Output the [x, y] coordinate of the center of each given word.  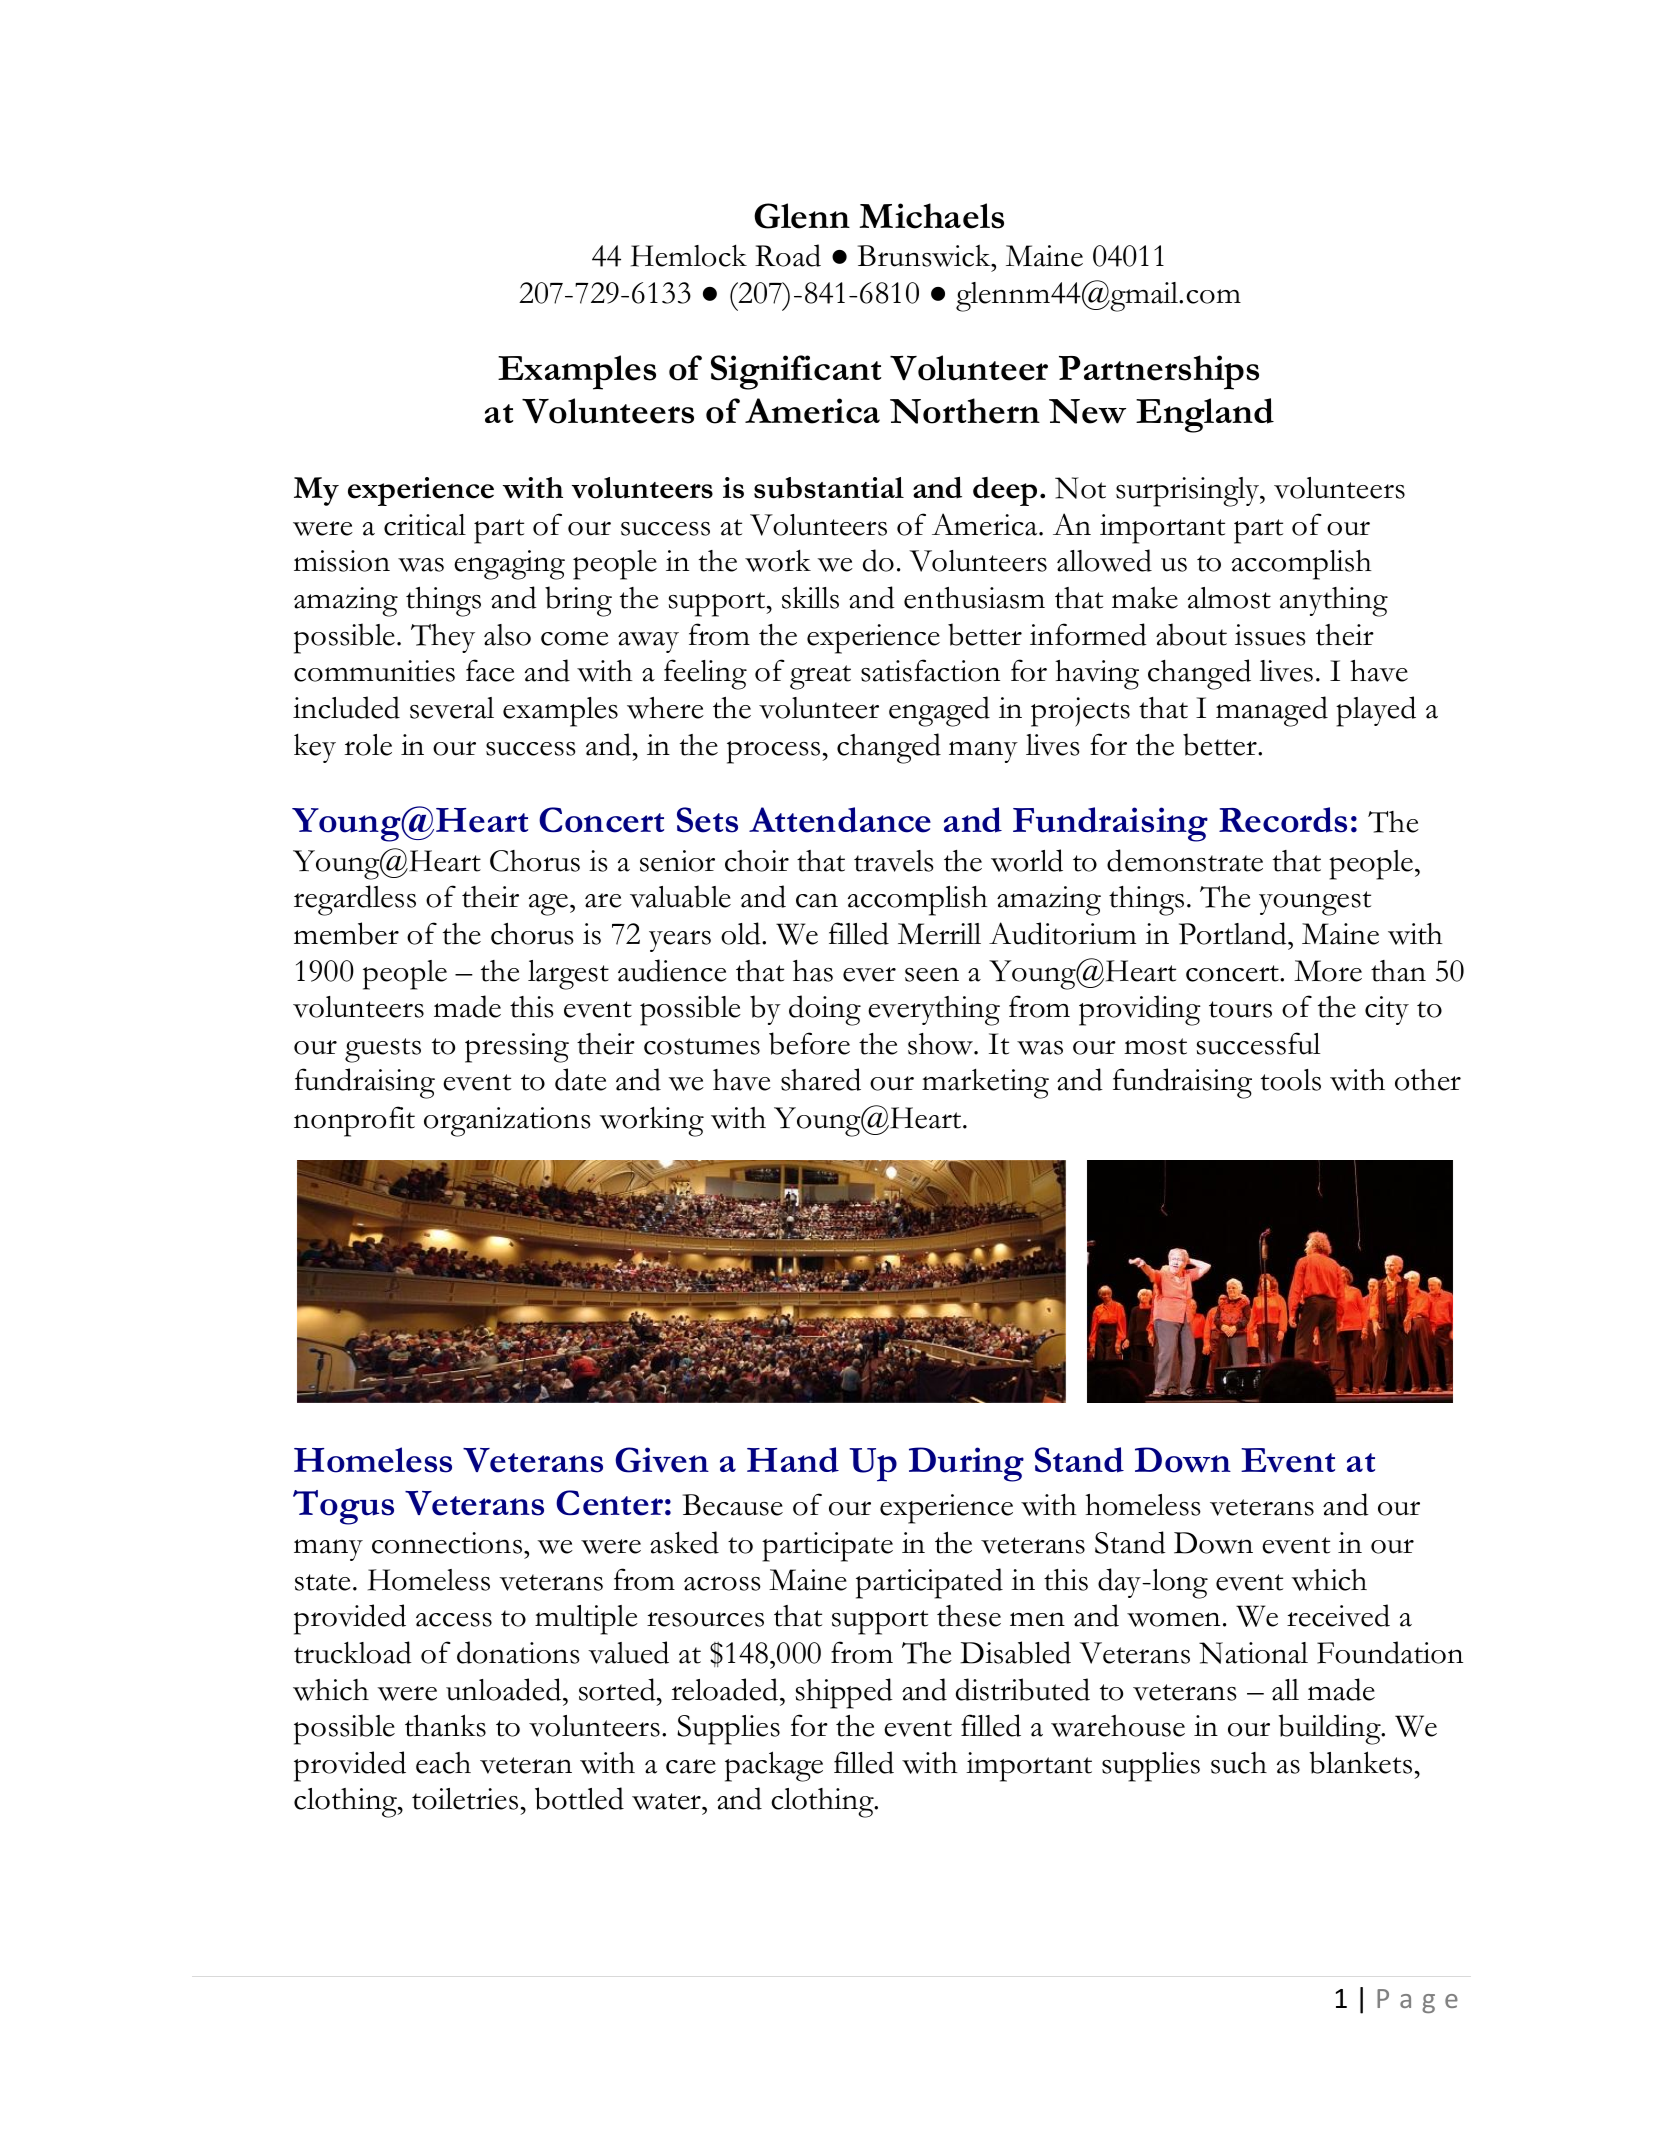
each [443, 1763]
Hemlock [689, 256]
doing [825, 1010]
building [1330, 1729]
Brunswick [925, 255]
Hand [793, 1460]
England [1205, 415]
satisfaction [930, 670]
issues [1270, 635]
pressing [517, 1048]
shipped [844, 1693]
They [443, 638]
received [1338, 1615]
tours [1240, 1009]
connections [447, 1543]
